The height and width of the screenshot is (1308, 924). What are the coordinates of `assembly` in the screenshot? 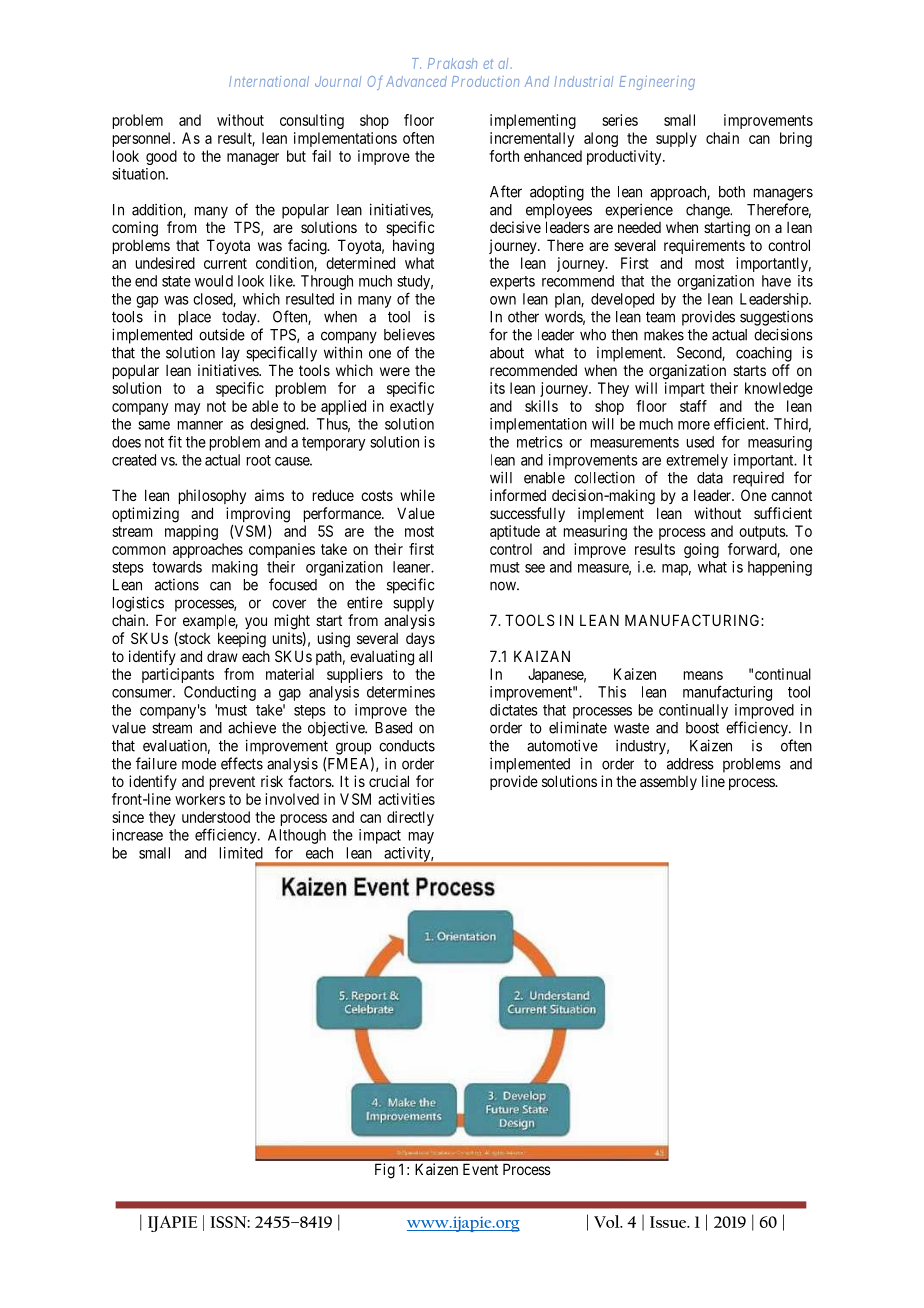 It's located at (668, 783).
